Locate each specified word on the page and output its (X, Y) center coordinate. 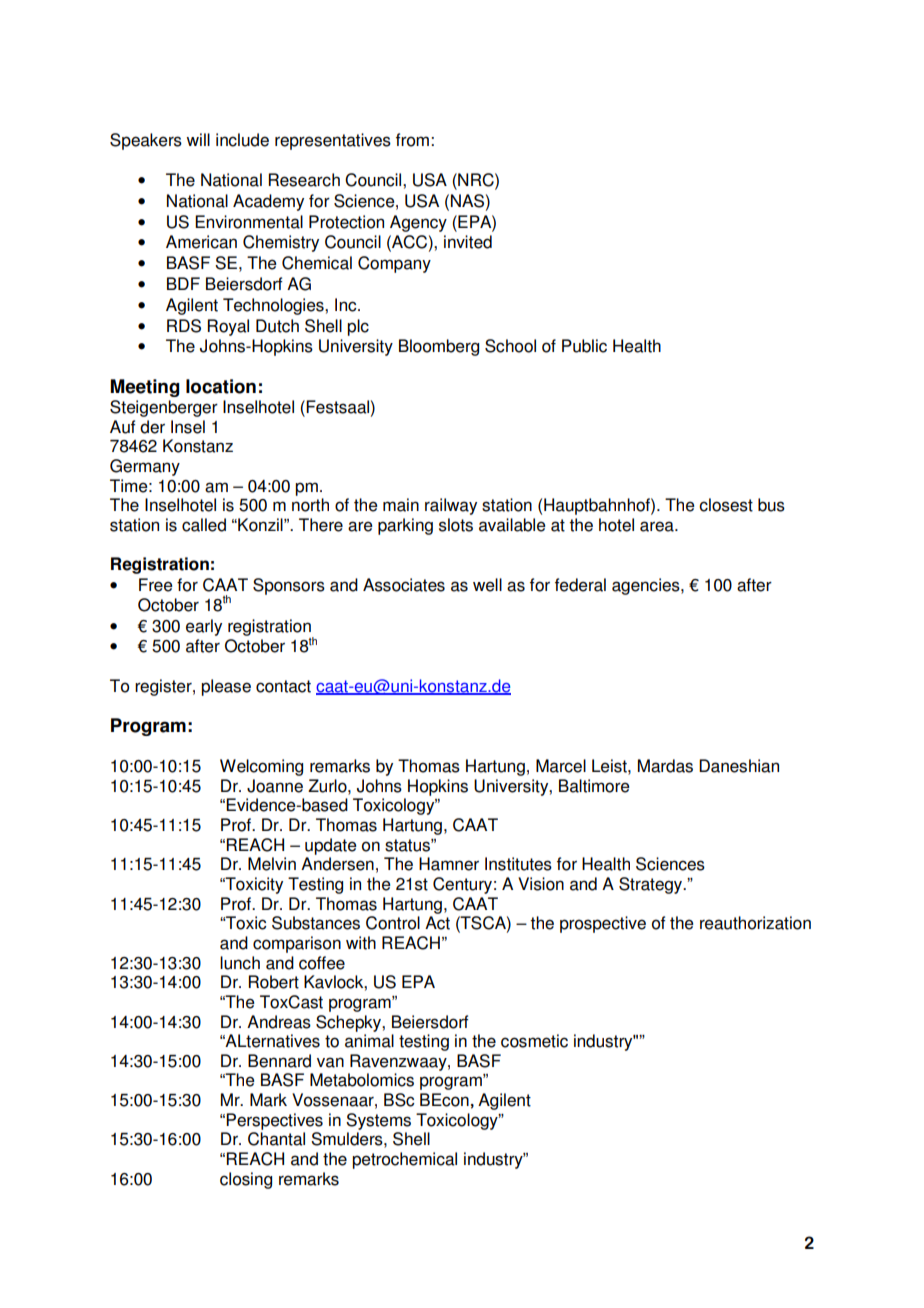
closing (246, 1180)
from (412, 140)
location (221, 386)
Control (393, 923)
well (487, 585)
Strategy (652, 885)
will (198, 139)
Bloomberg (439, 347)
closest (726, 505)
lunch (240, 963)
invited (468, 242)
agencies (647, 586)
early (204, 627)
